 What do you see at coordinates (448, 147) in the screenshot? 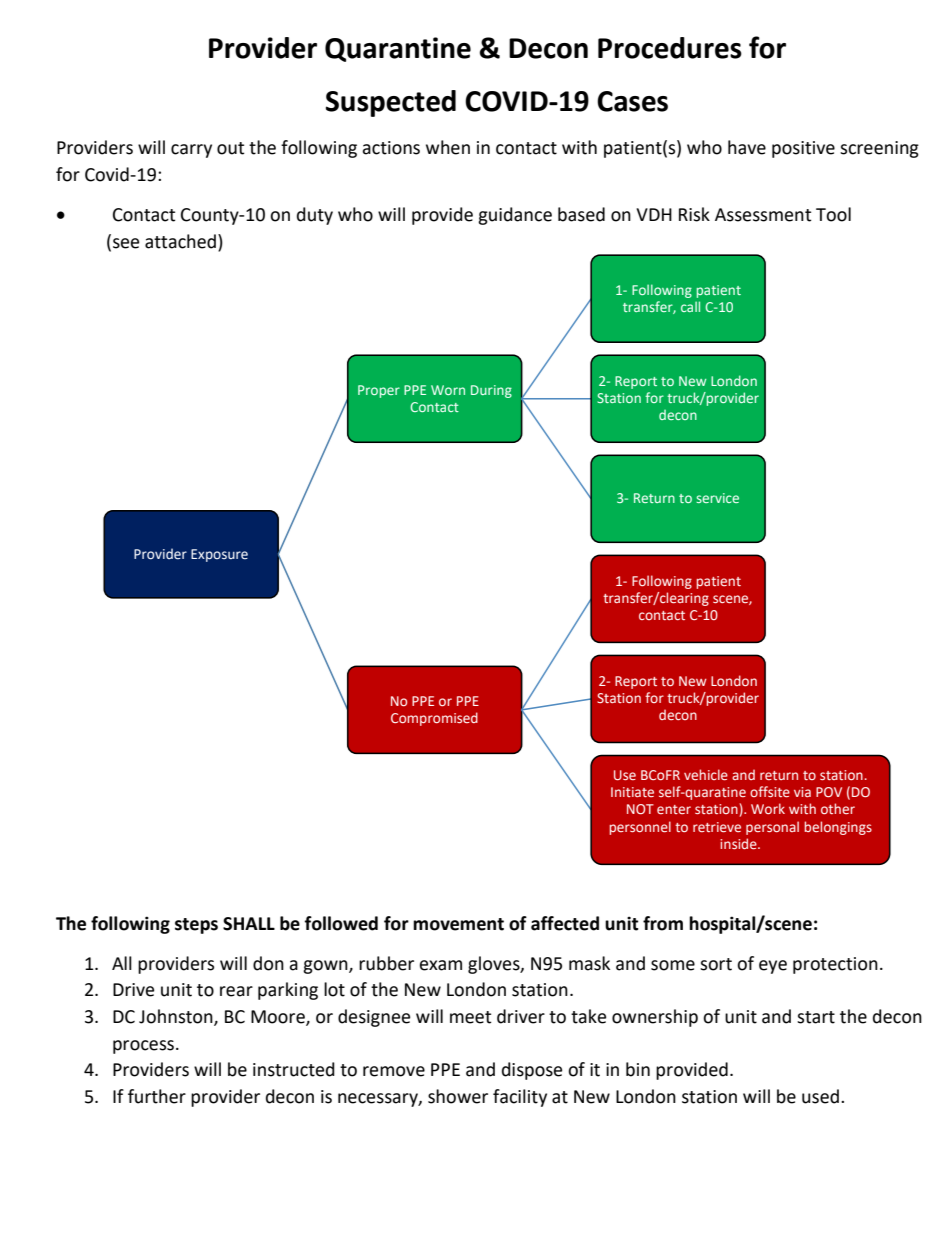
I see `when` at bounding box center [448, 147].
